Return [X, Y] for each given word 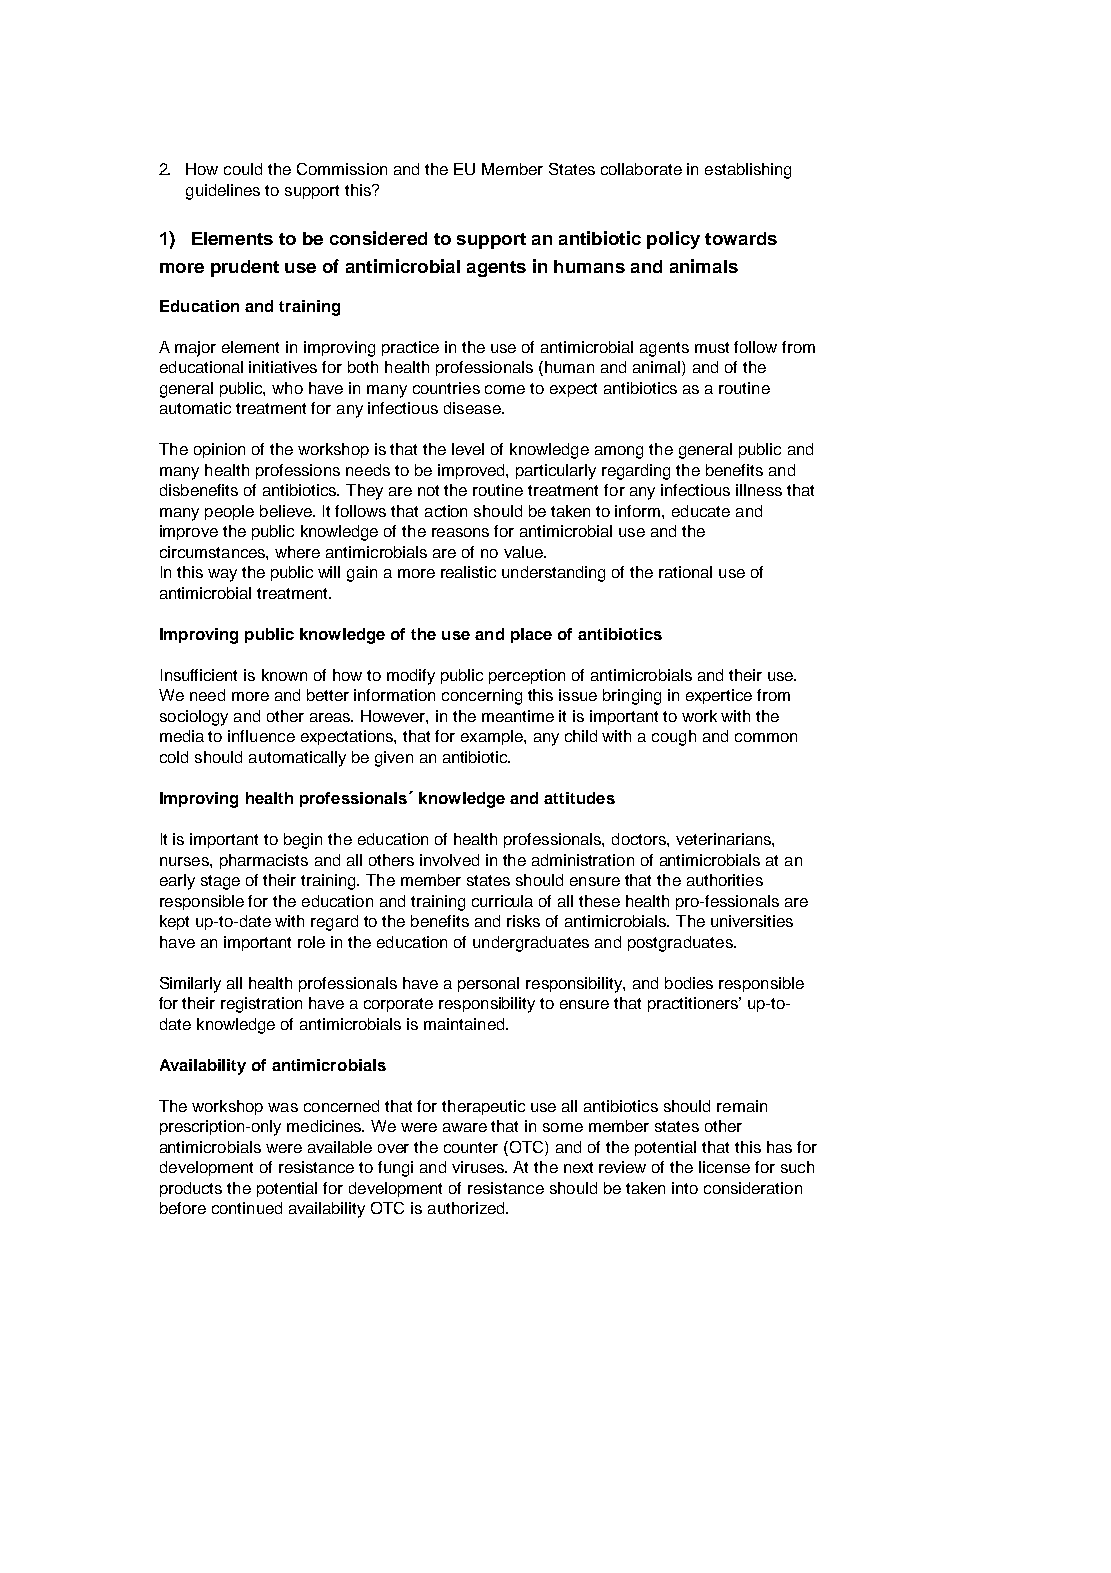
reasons [460, 532]
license [724, 1167]
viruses [479, 1167]
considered [378, 238]
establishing [748, 171]
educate [701, 511]
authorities [725, 880]
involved [449, 860]
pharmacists [264, 861]
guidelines [223, 192]
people [229, 512]
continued [247, 1208]
